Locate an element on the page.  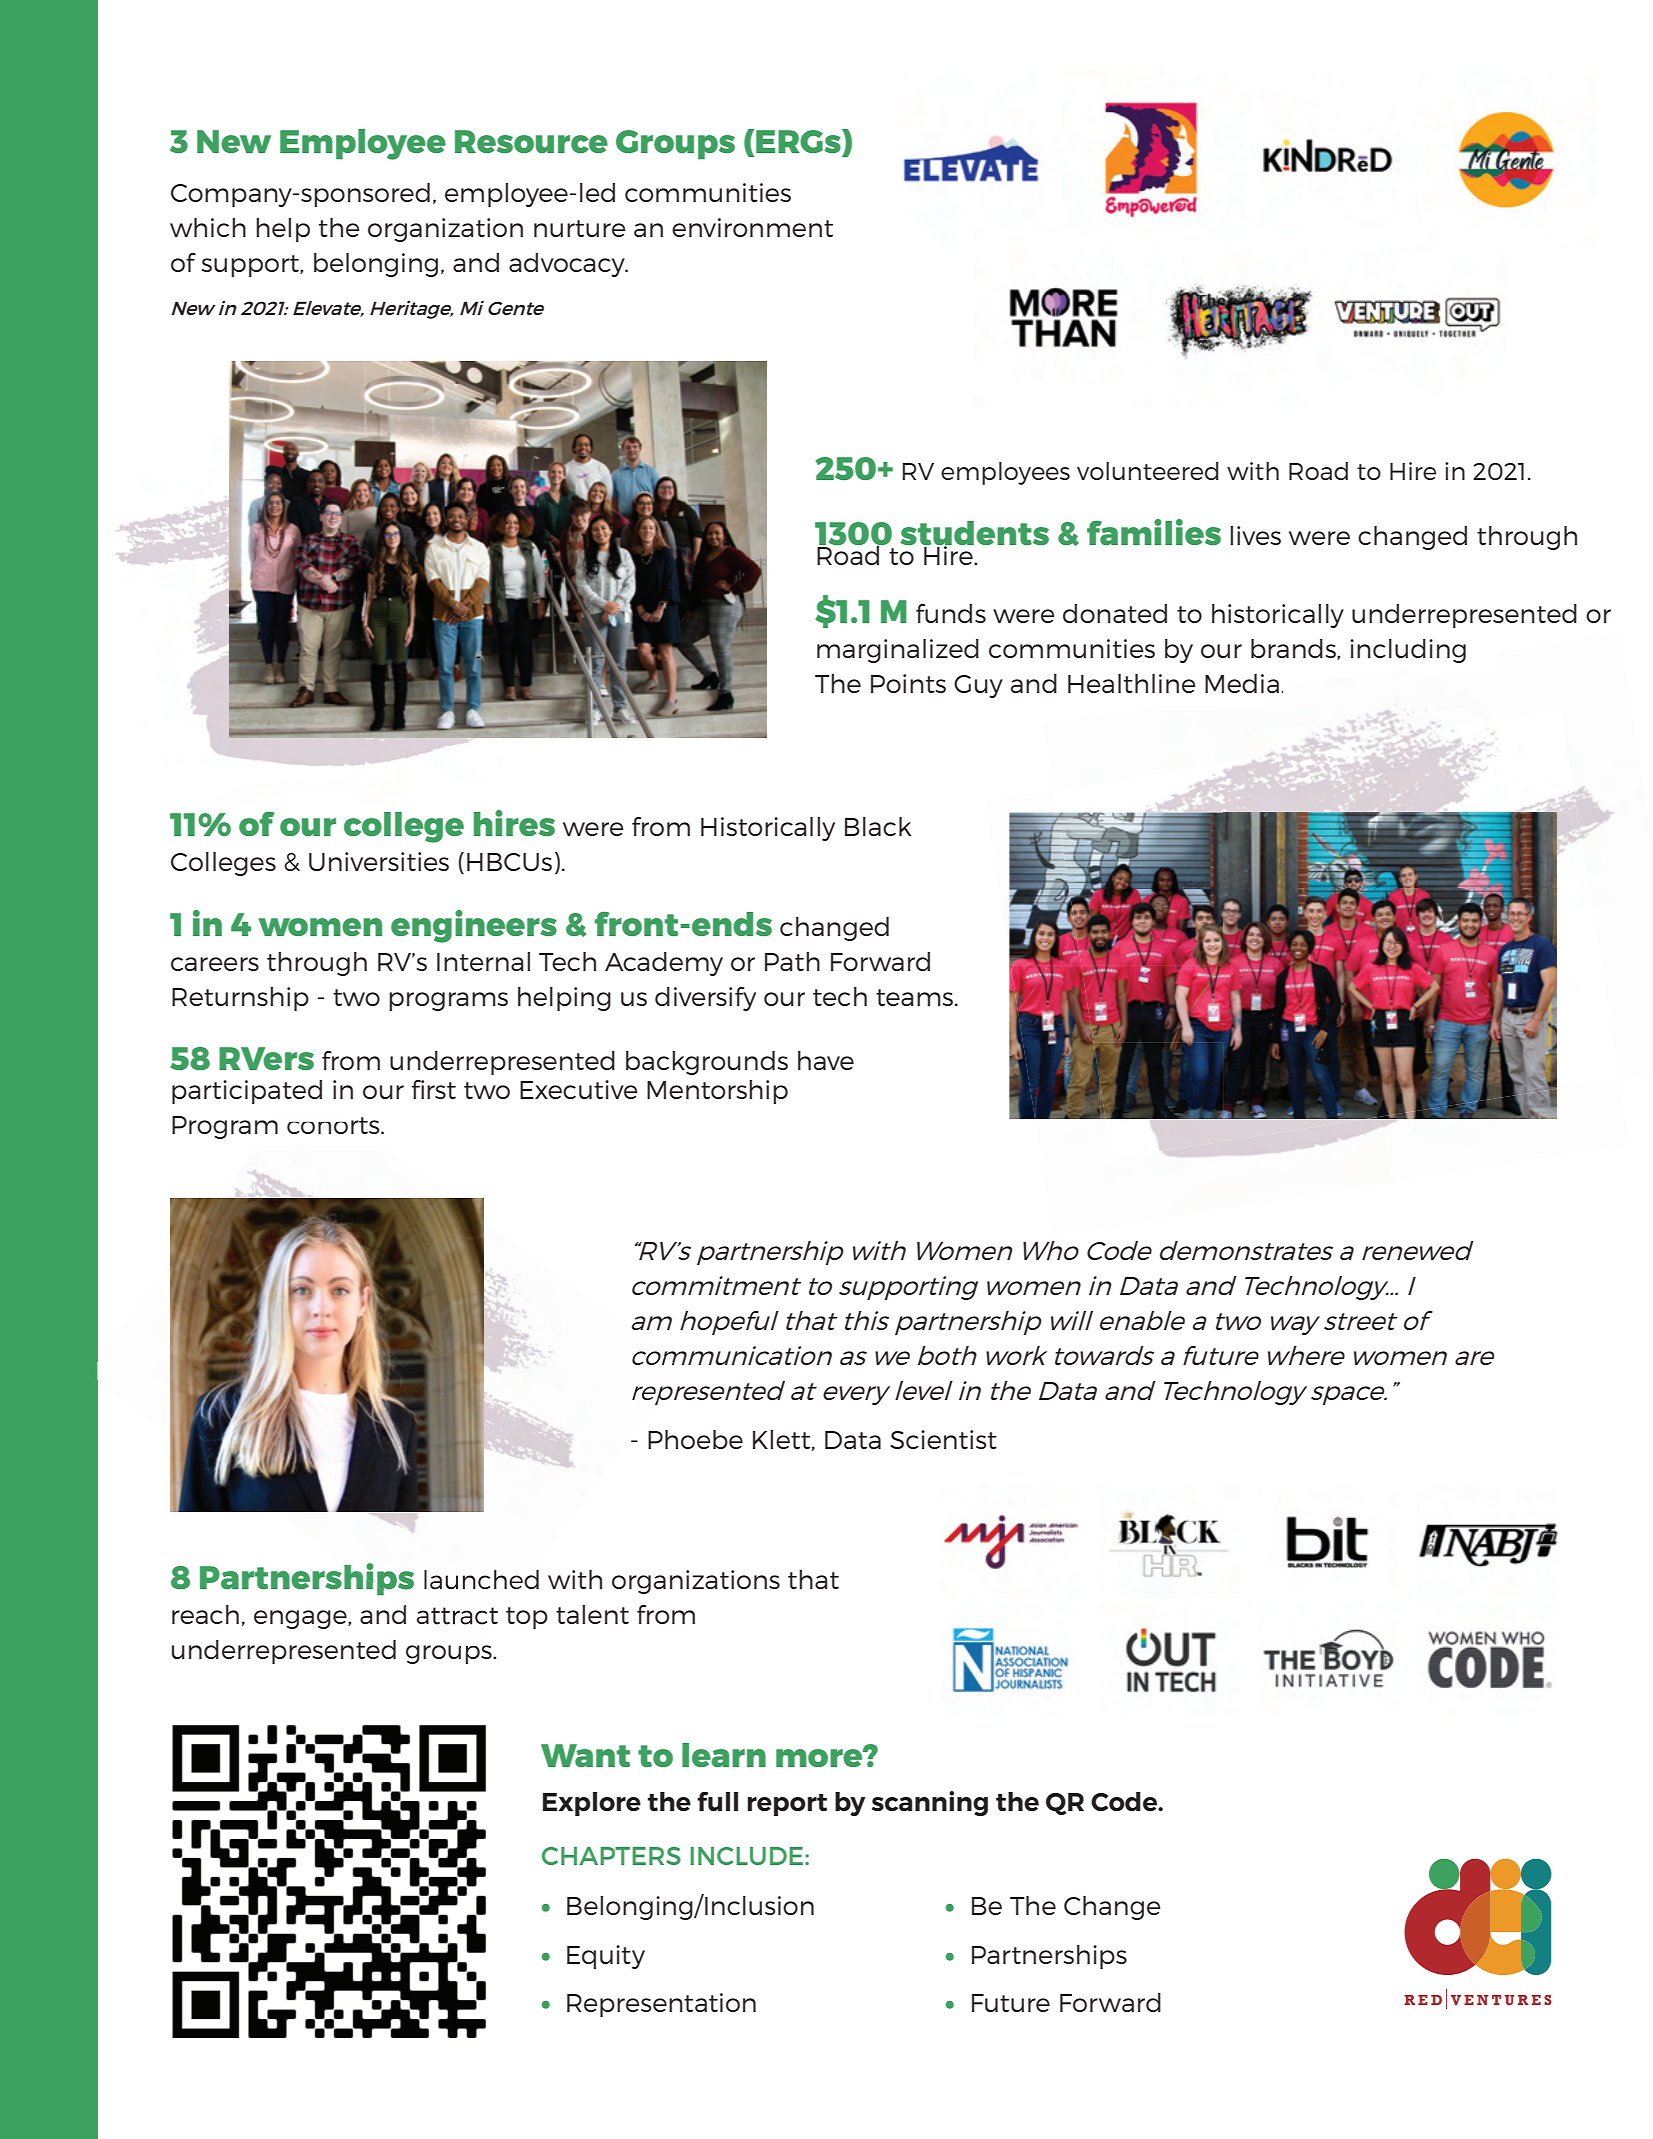
which is located at coordinates (208, 227).
